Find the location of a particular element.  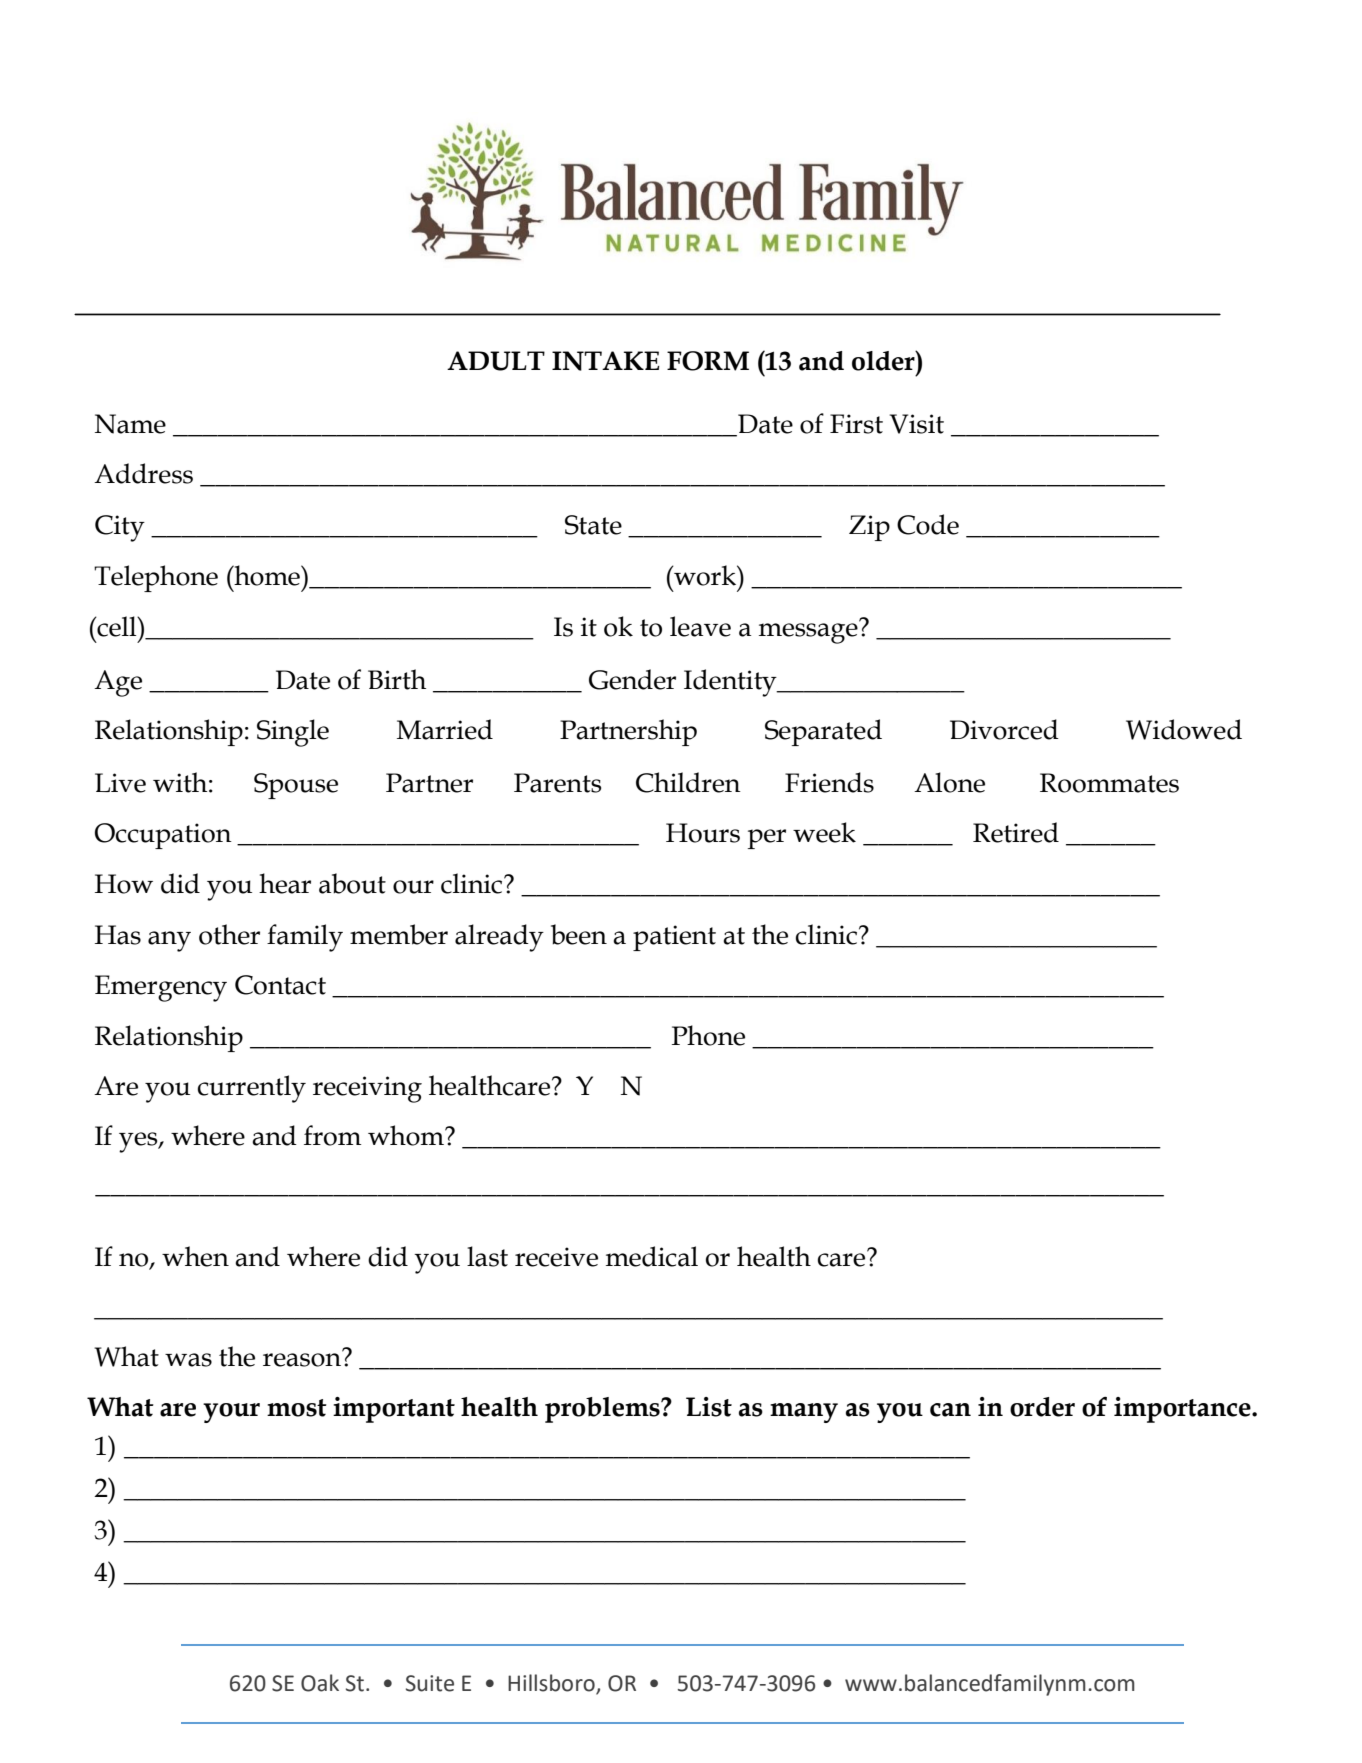

INTAKE is located at coordinates (606, 361).
